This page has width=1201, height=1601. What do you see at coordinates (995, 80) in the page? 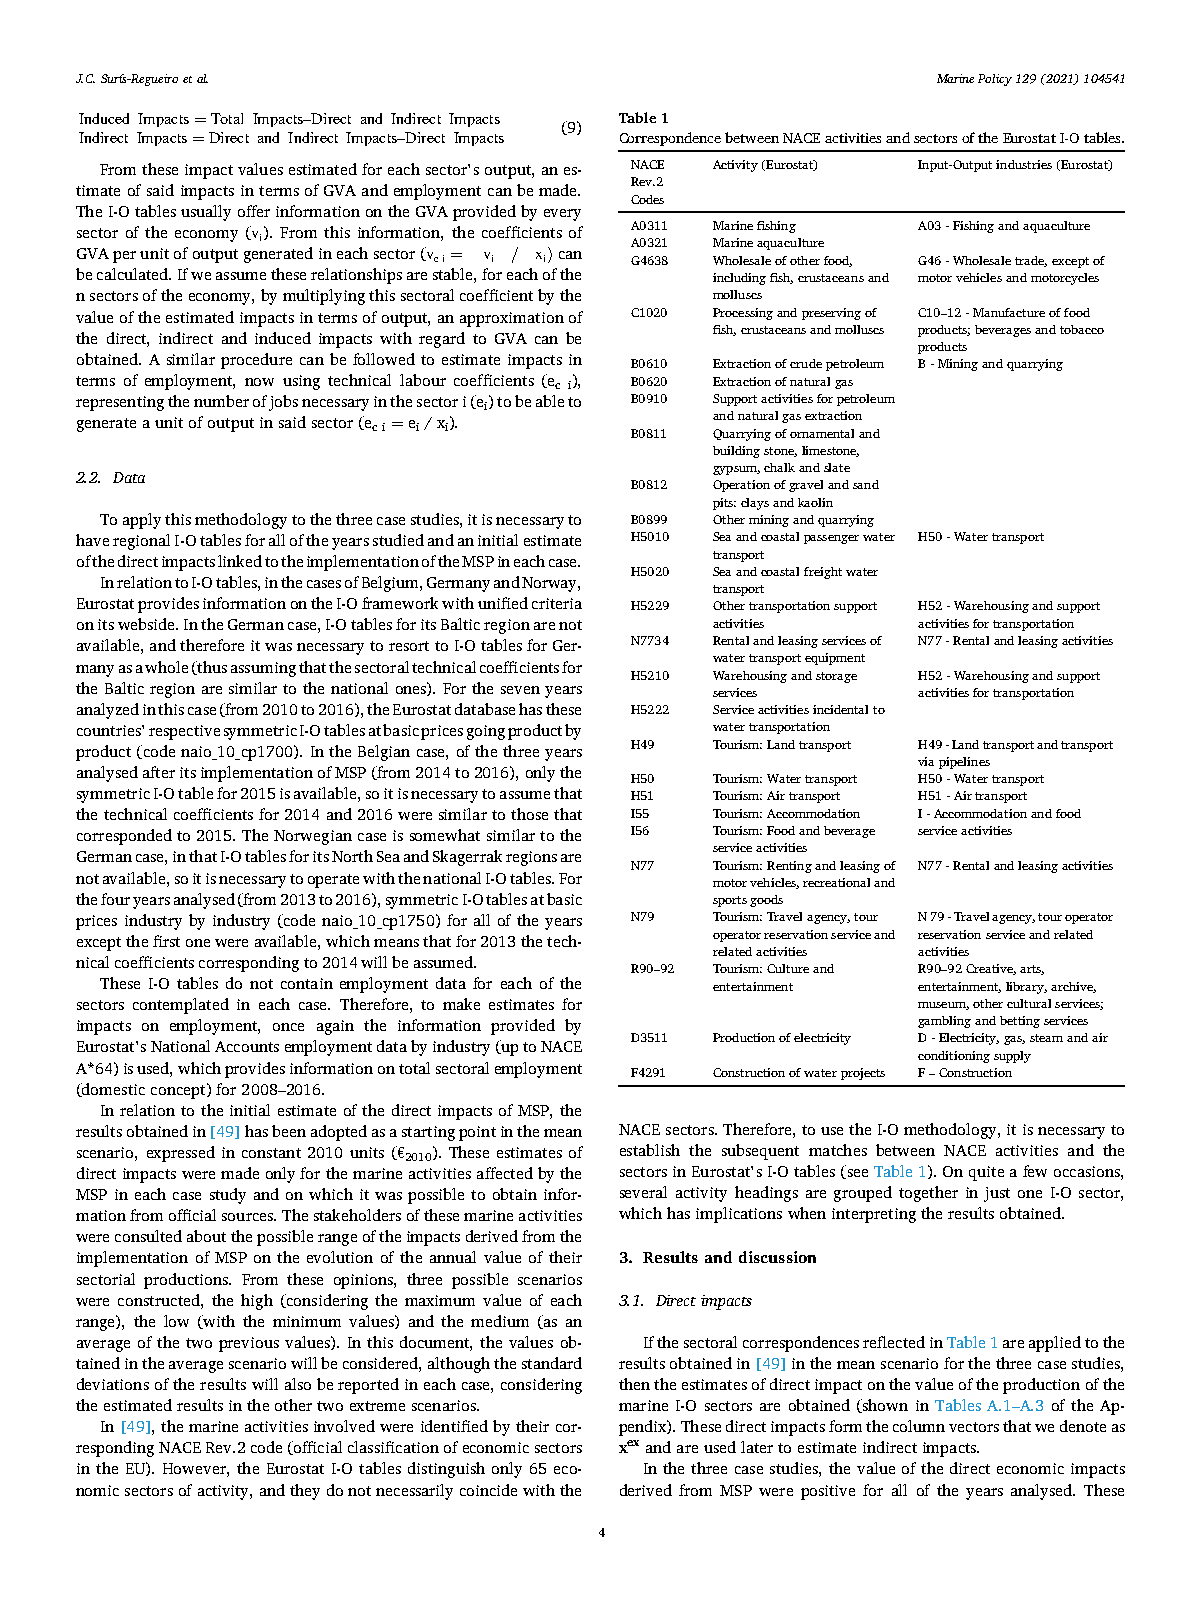
I see `Policy` at bounding box center [995, 80].
